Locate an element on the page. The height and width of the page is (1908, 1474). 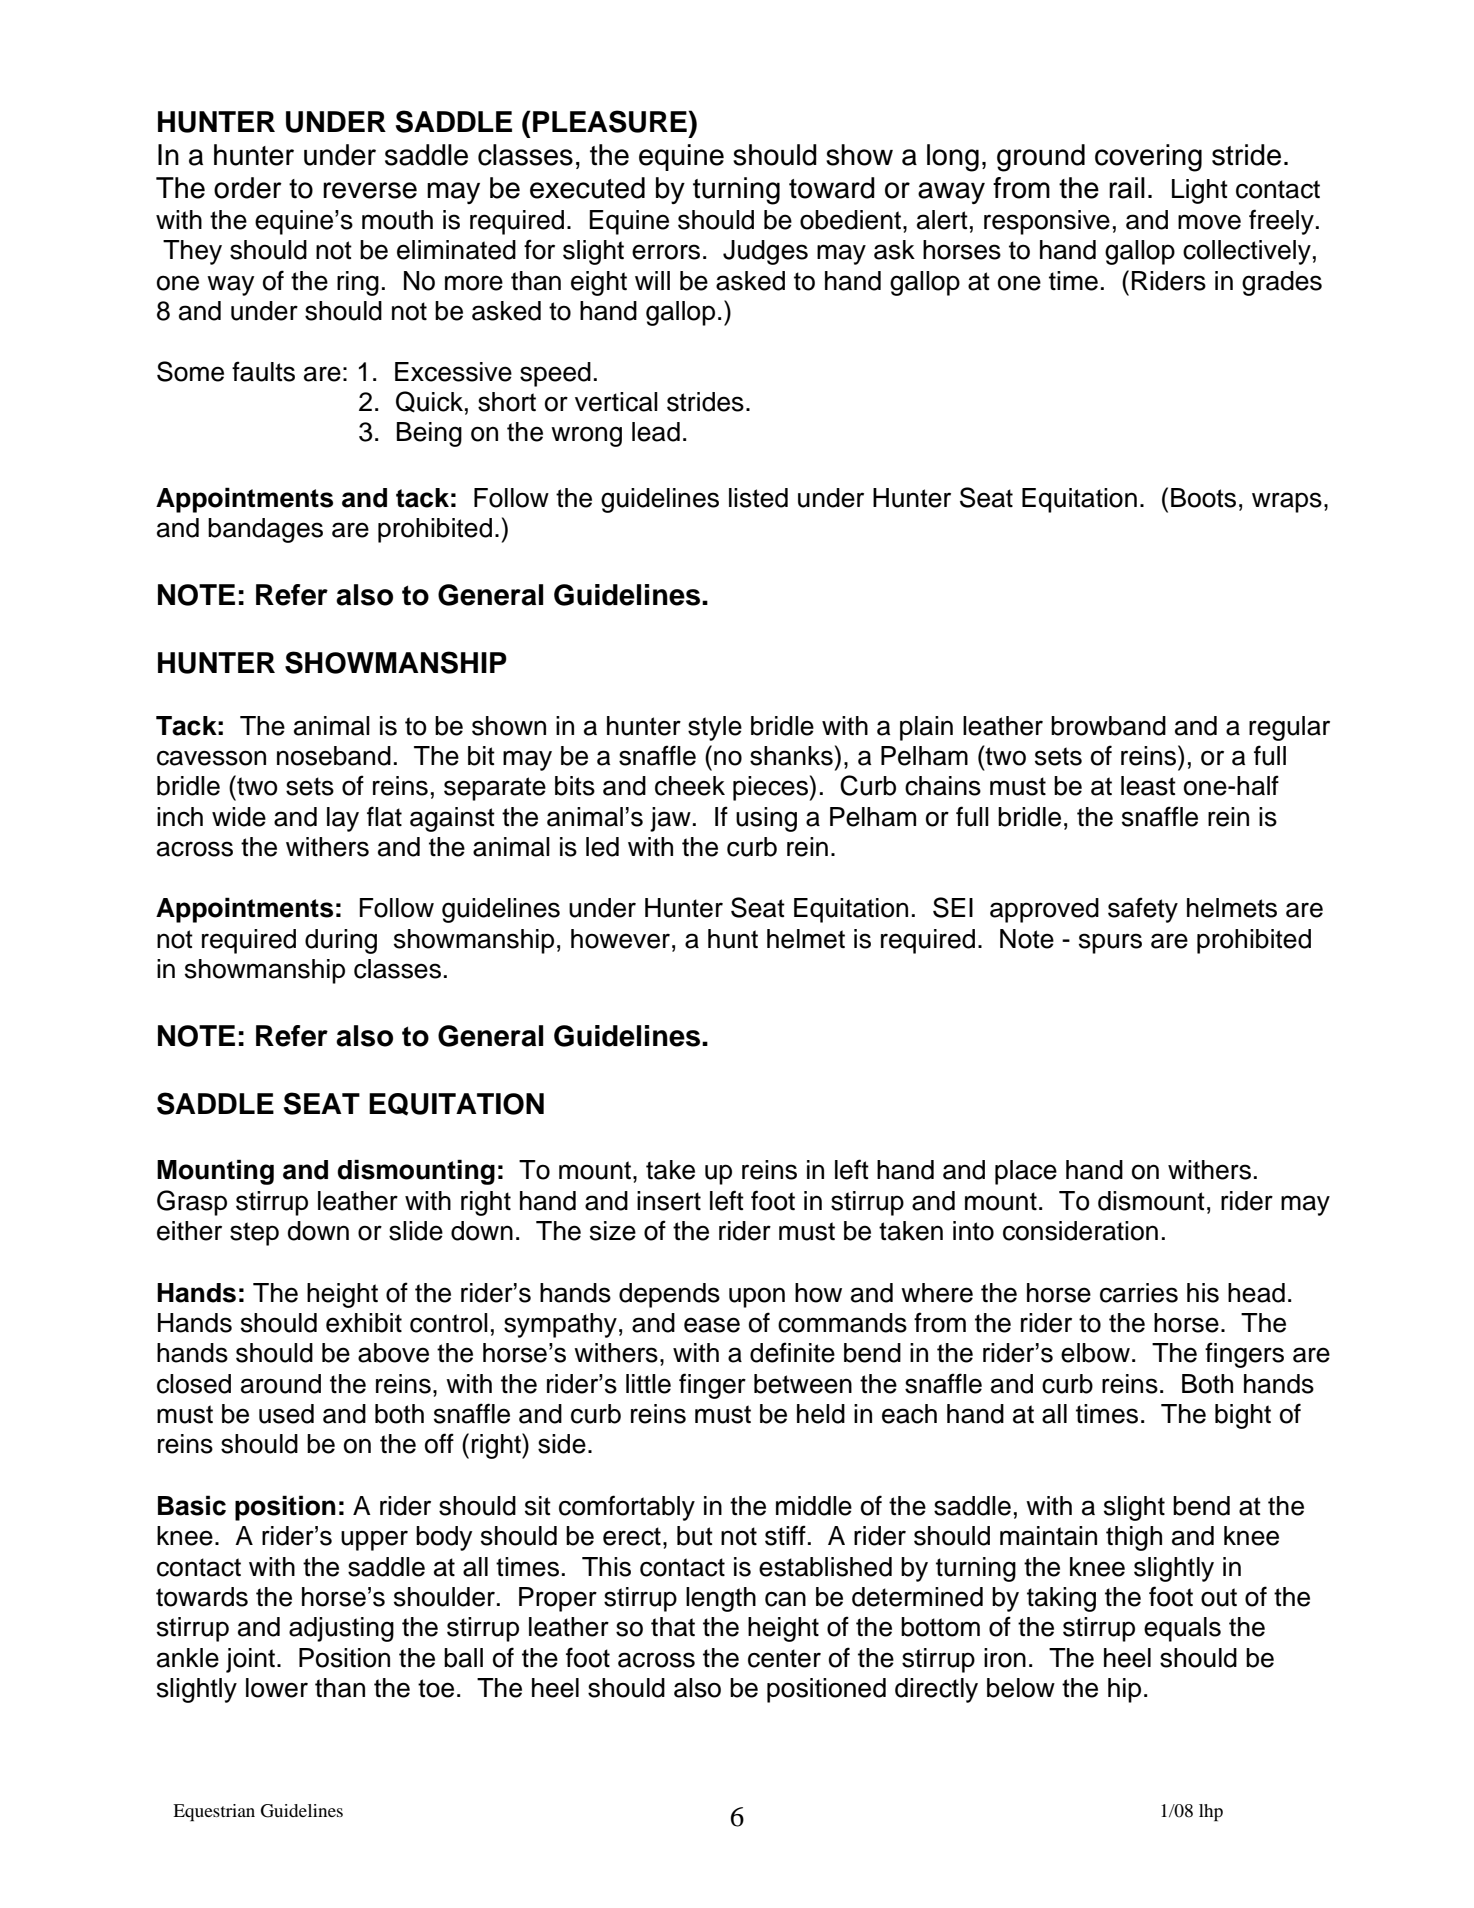
using is located at coordinates (766, 819).
